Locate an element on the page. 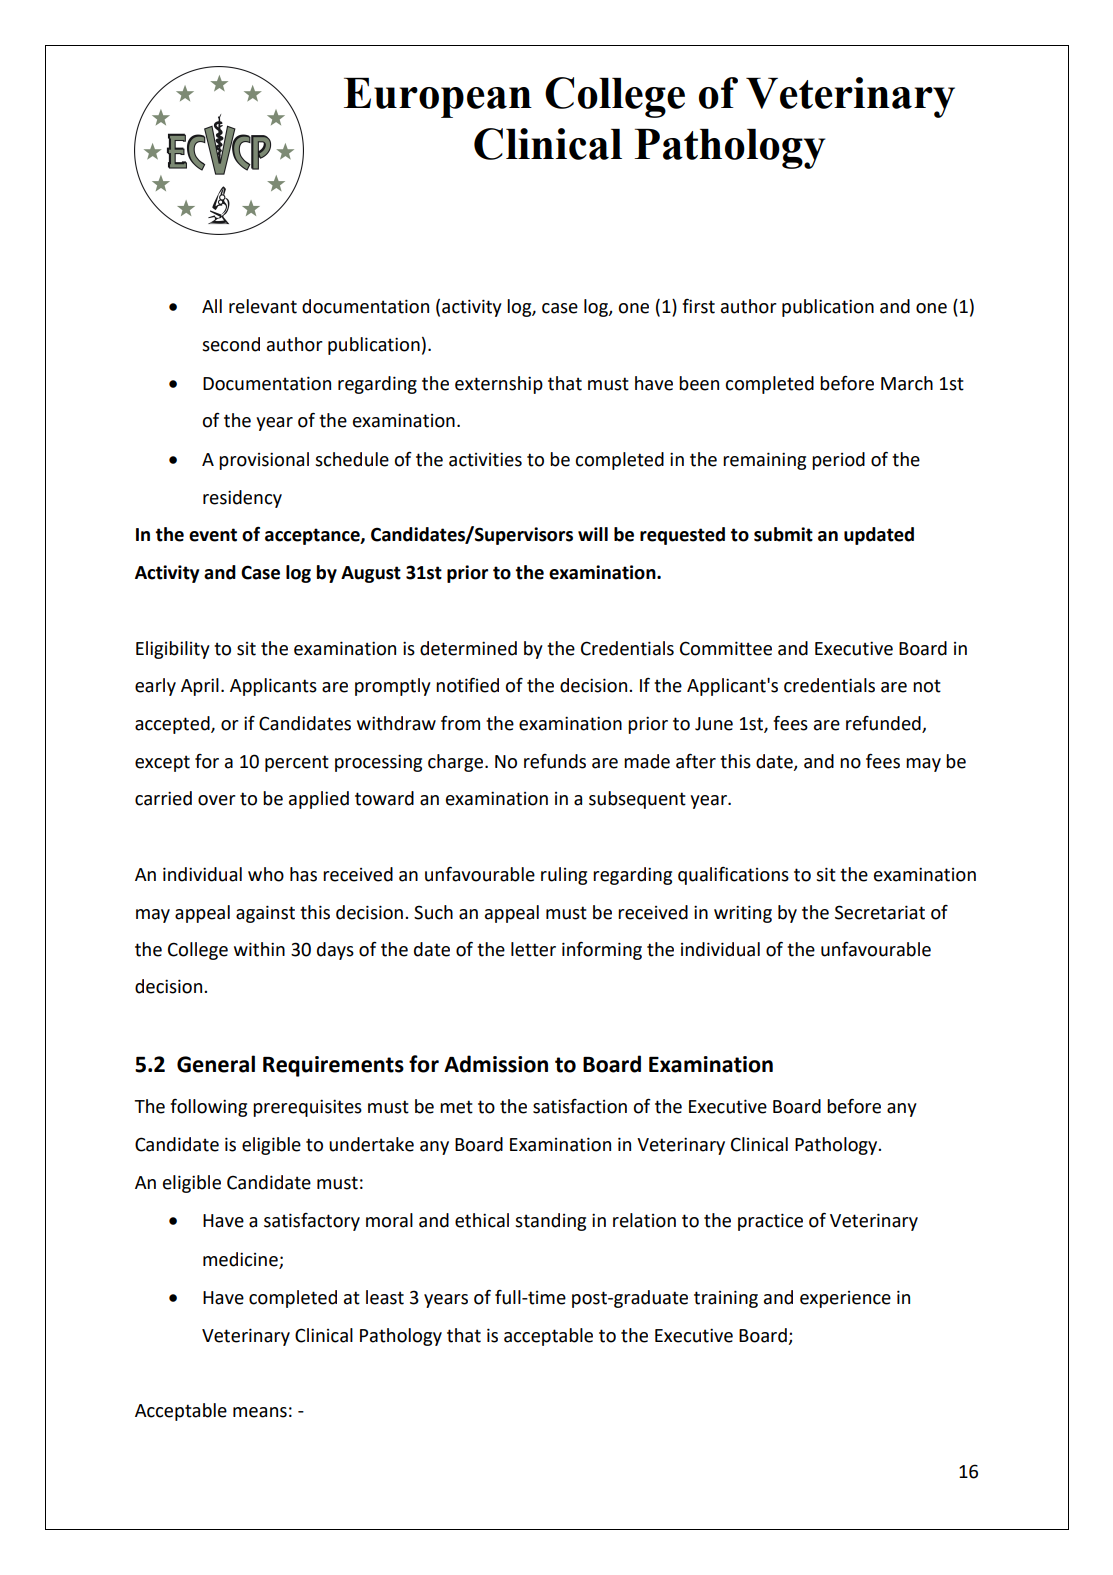 The image size is (1113, 1575). relevant is located at coordinates (263, 306).
